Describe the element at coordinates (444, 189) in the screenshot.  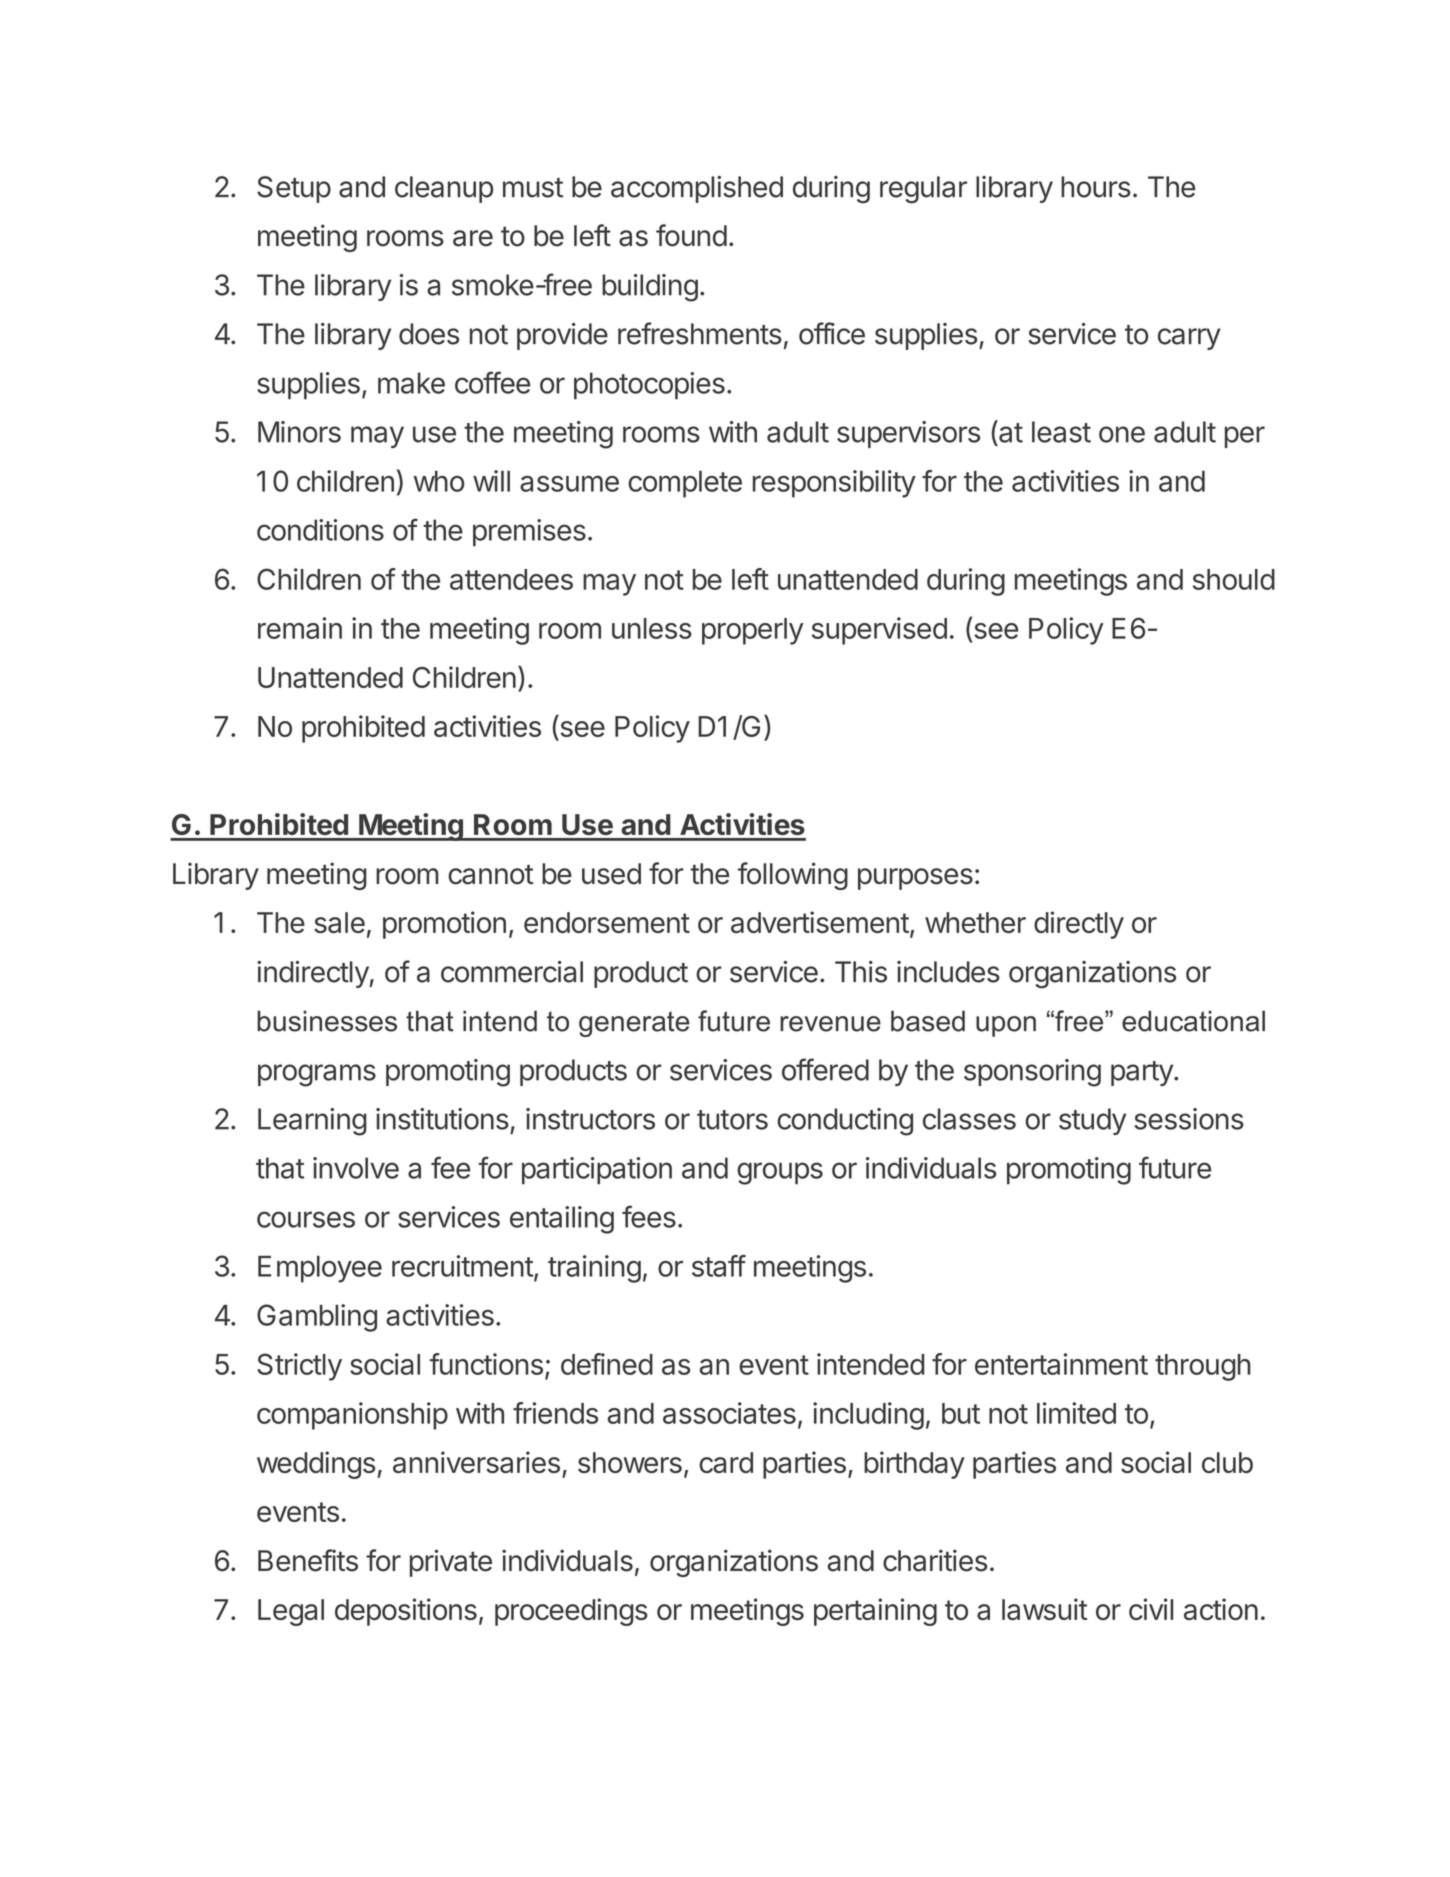
I see `cleanup` at that location.
